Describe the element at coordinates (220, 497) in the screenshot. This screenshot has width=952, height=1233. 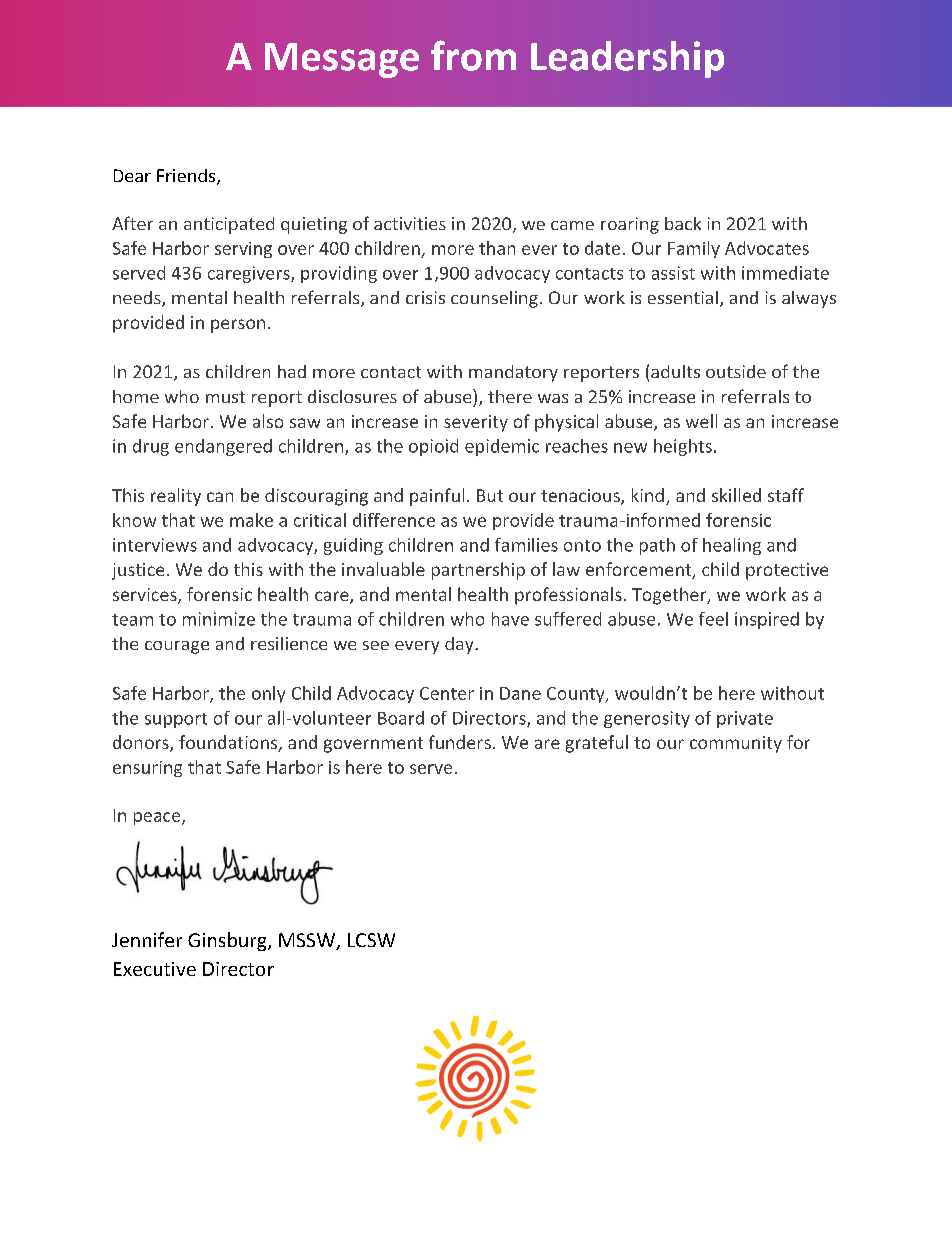
I see `can` at that location.
